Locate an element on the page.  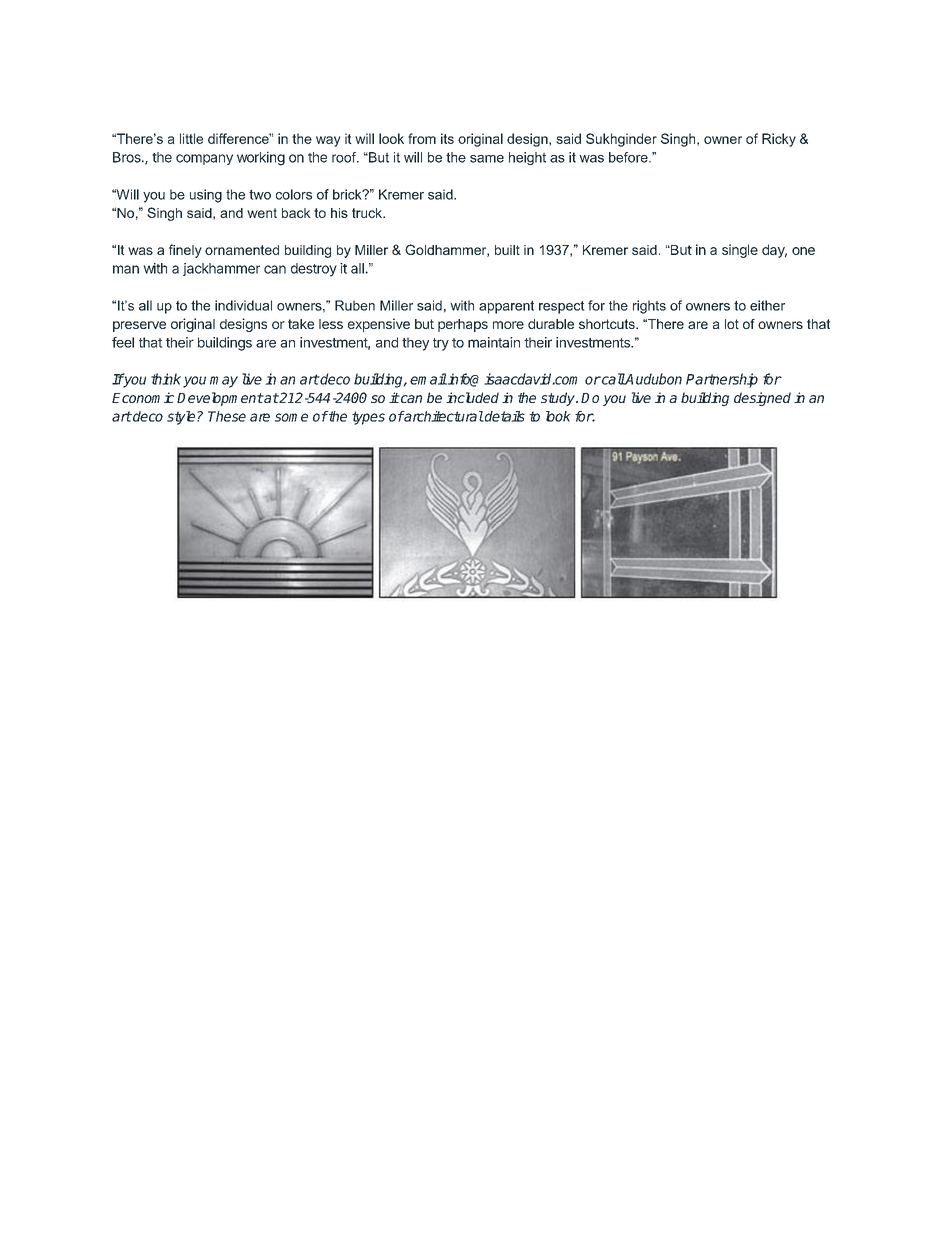
try is located at coordinates (441, 344).
